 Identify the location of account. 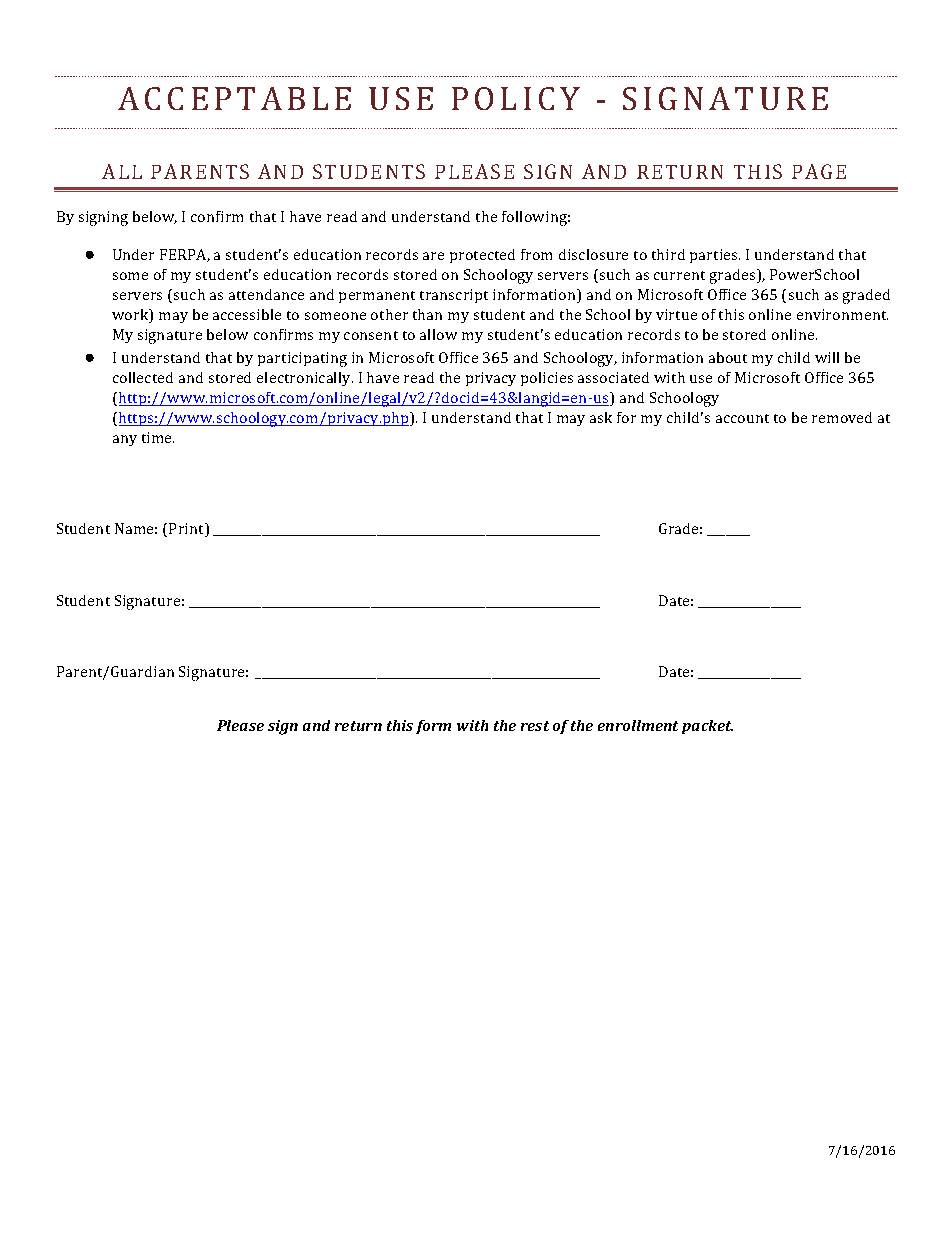
(742, 418).
